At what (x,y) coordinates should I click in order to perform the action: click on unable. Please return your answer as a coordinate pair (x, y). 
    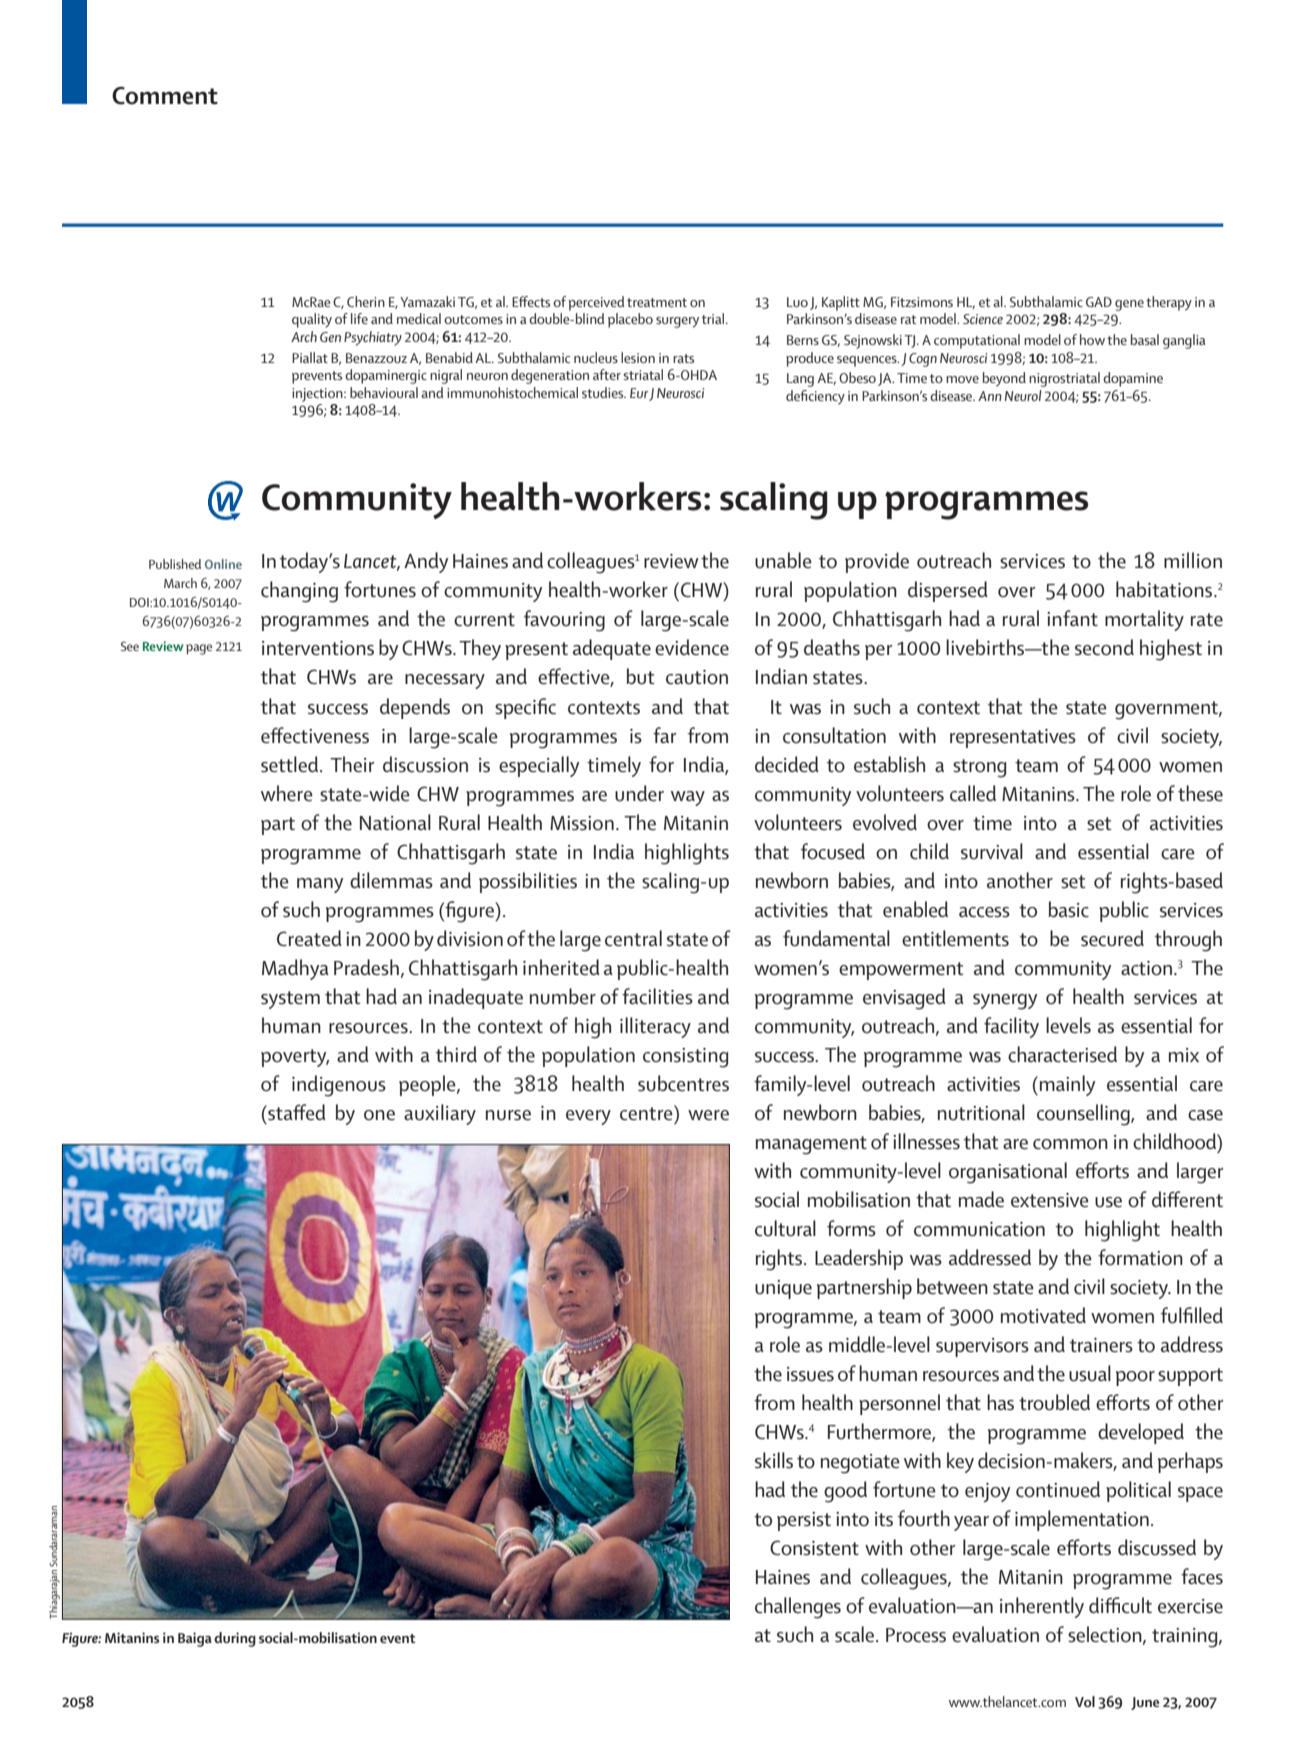
    Looking at the image, I should click on (783, 560).
